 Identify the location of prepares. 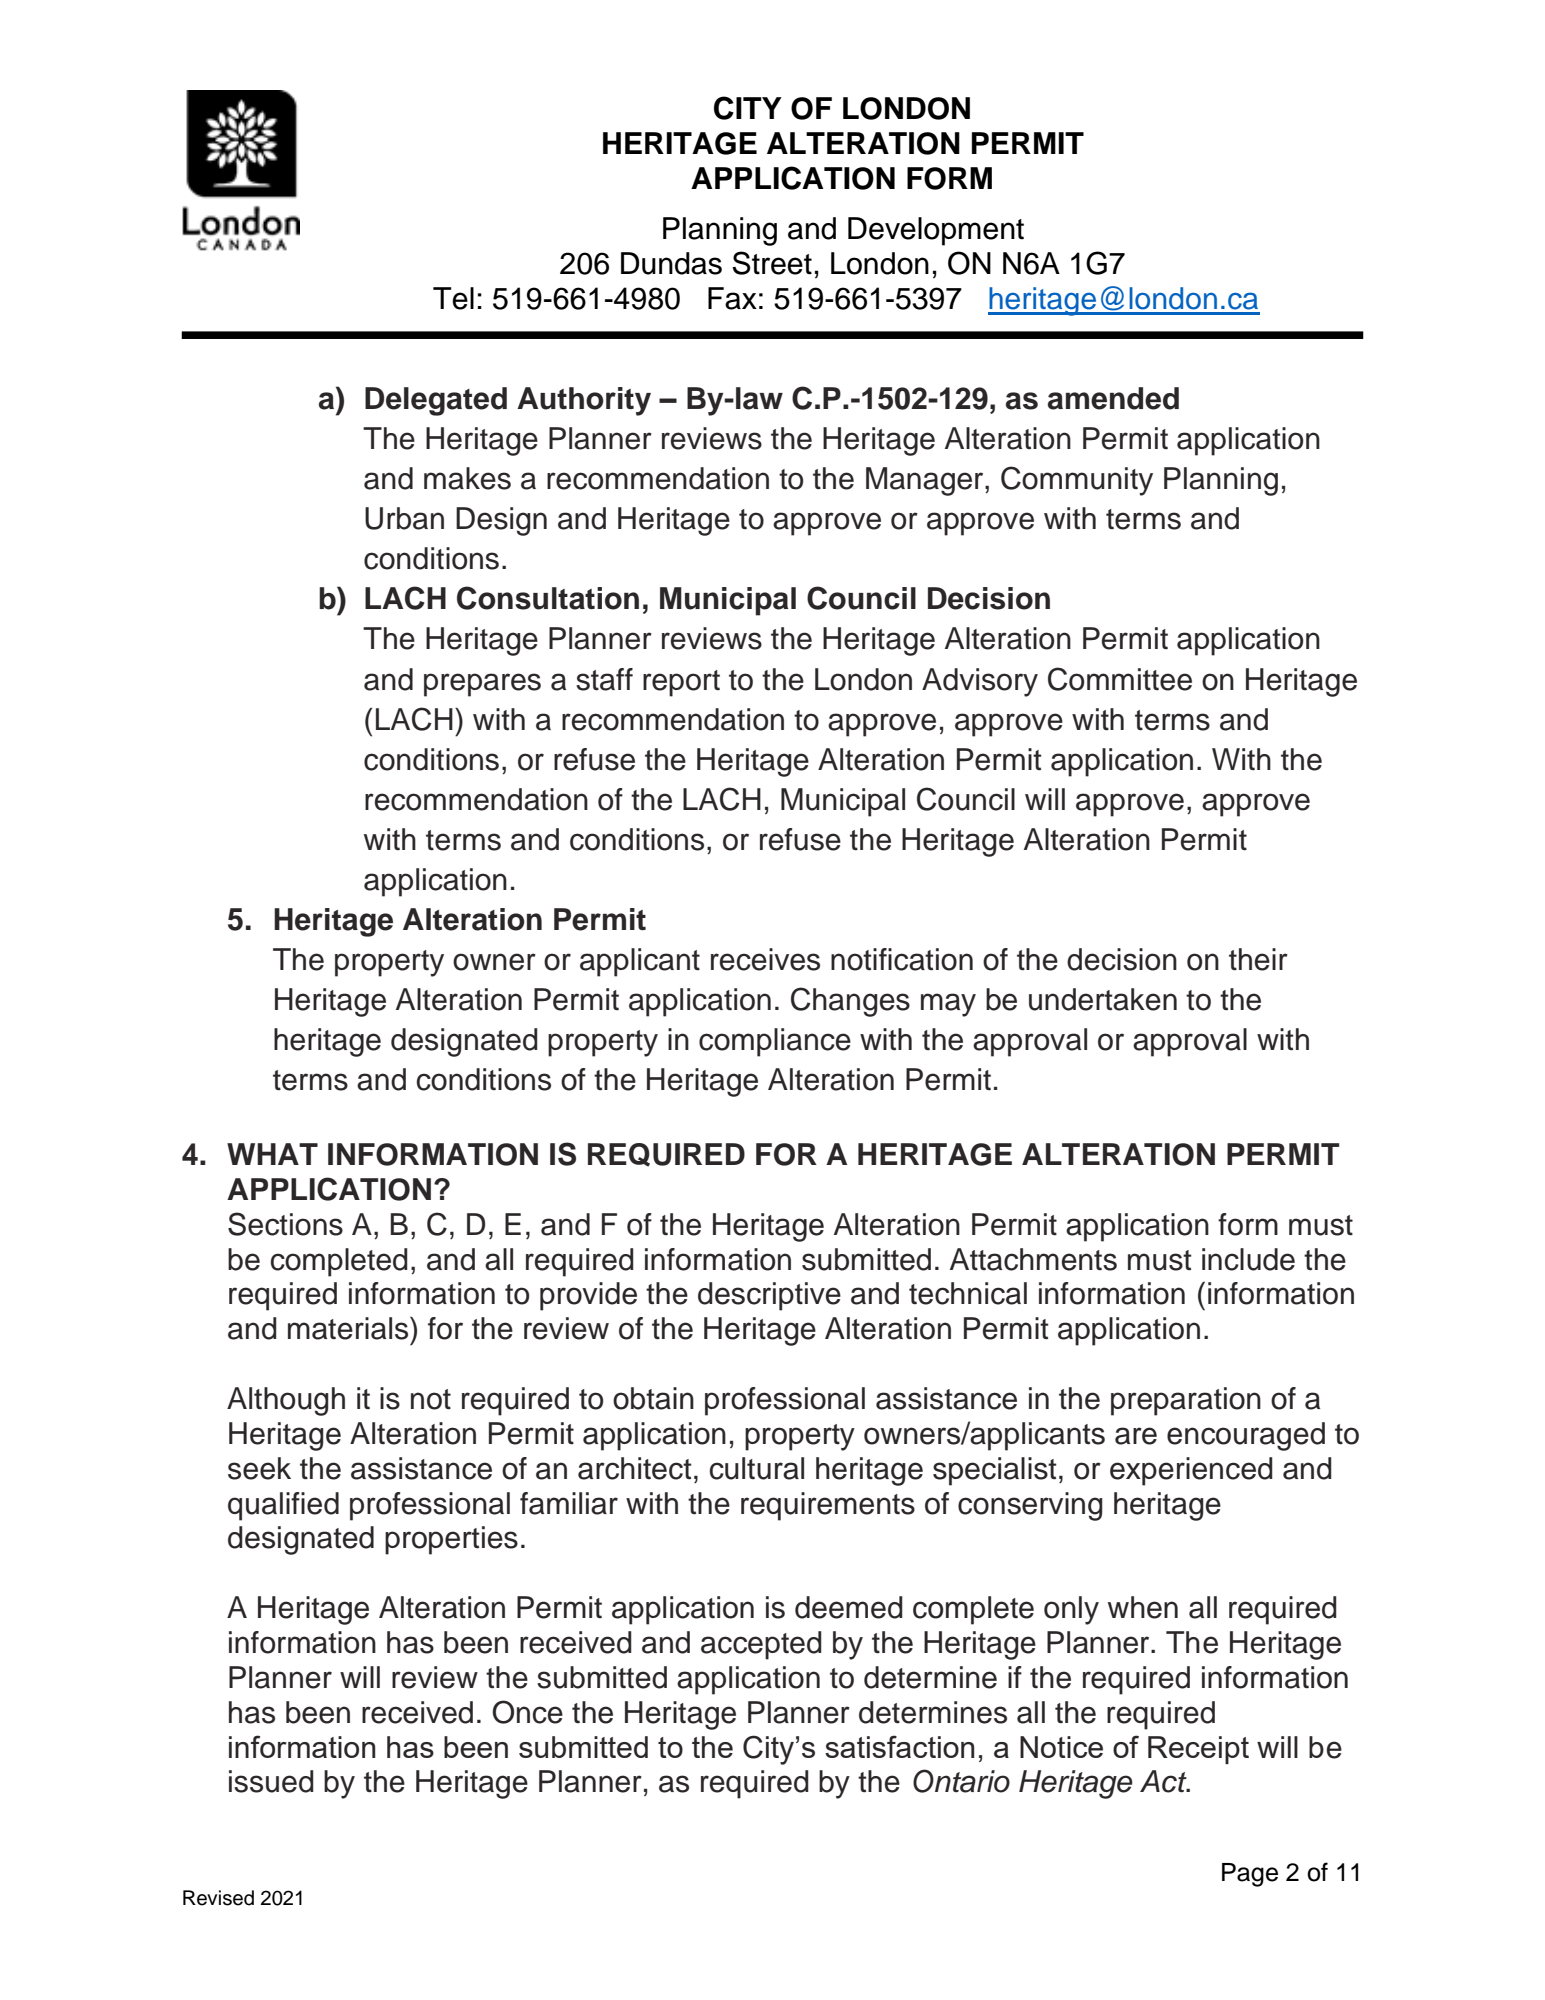
(482, 685).
